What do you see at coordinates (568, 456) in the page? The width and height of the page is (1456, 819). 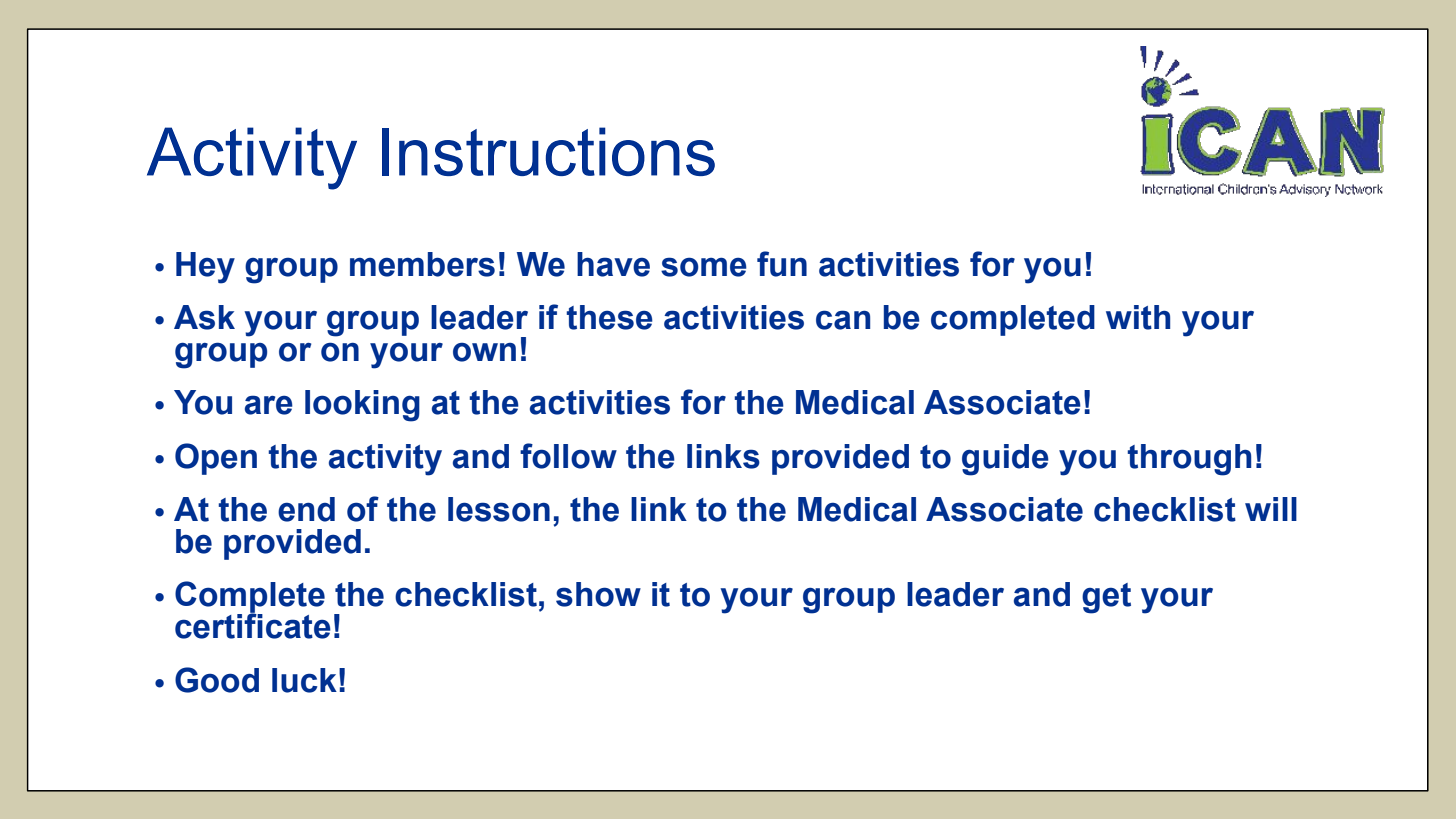 I see `follow` at bounding box center [568, 456].
